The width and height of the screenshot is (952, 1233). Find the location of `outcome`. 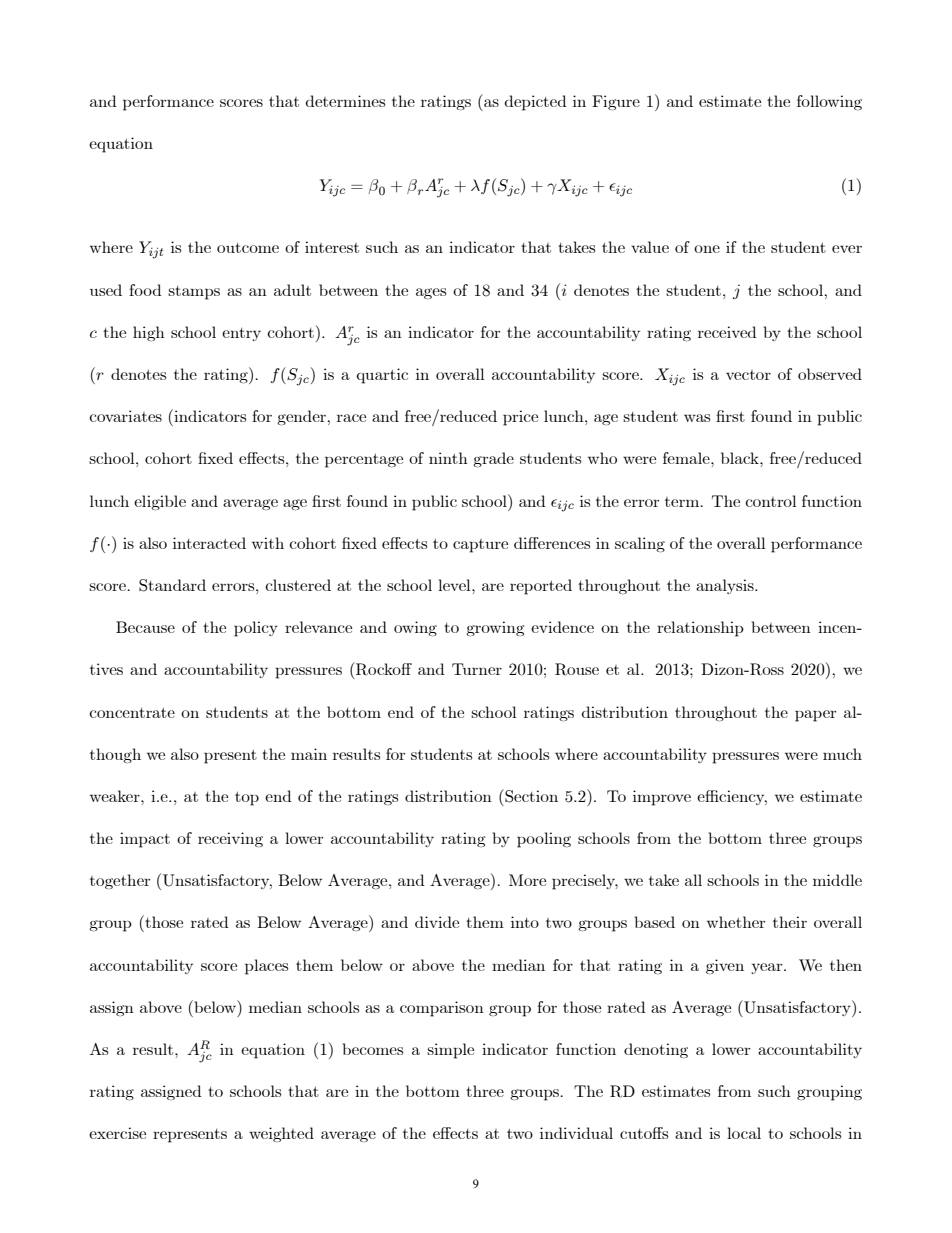

outcome is located at coordinates (248, 248).
